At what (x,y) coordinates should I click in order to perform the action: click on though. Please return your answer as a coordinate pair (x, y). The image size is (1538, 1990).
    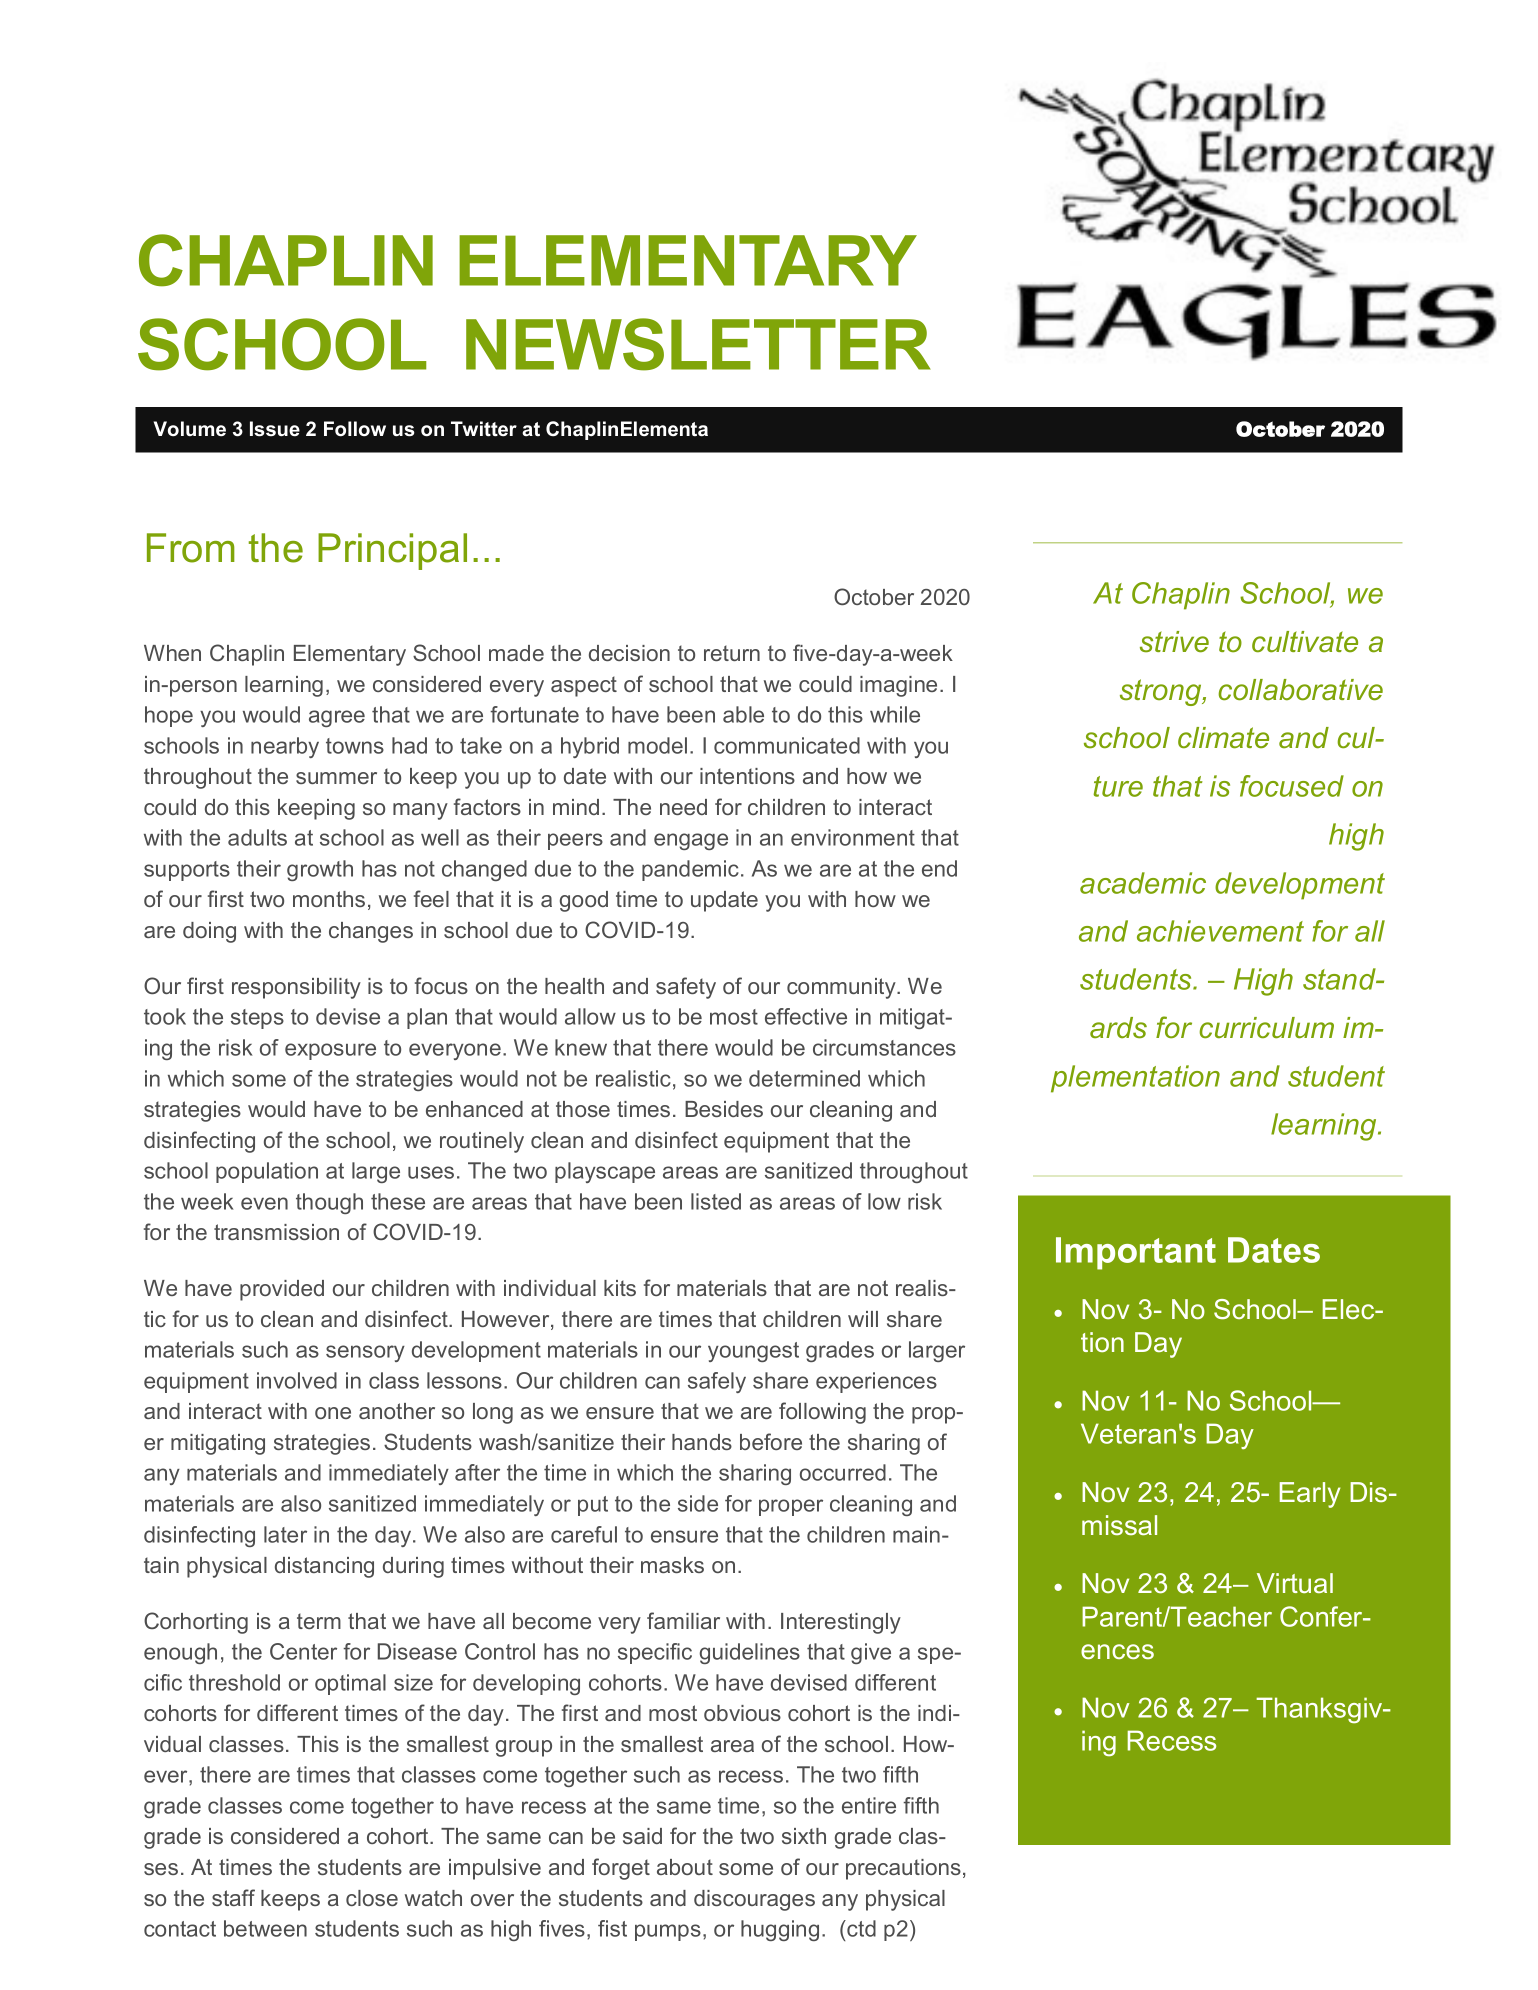
    Looking at the image, I should click on (329, 1203).
